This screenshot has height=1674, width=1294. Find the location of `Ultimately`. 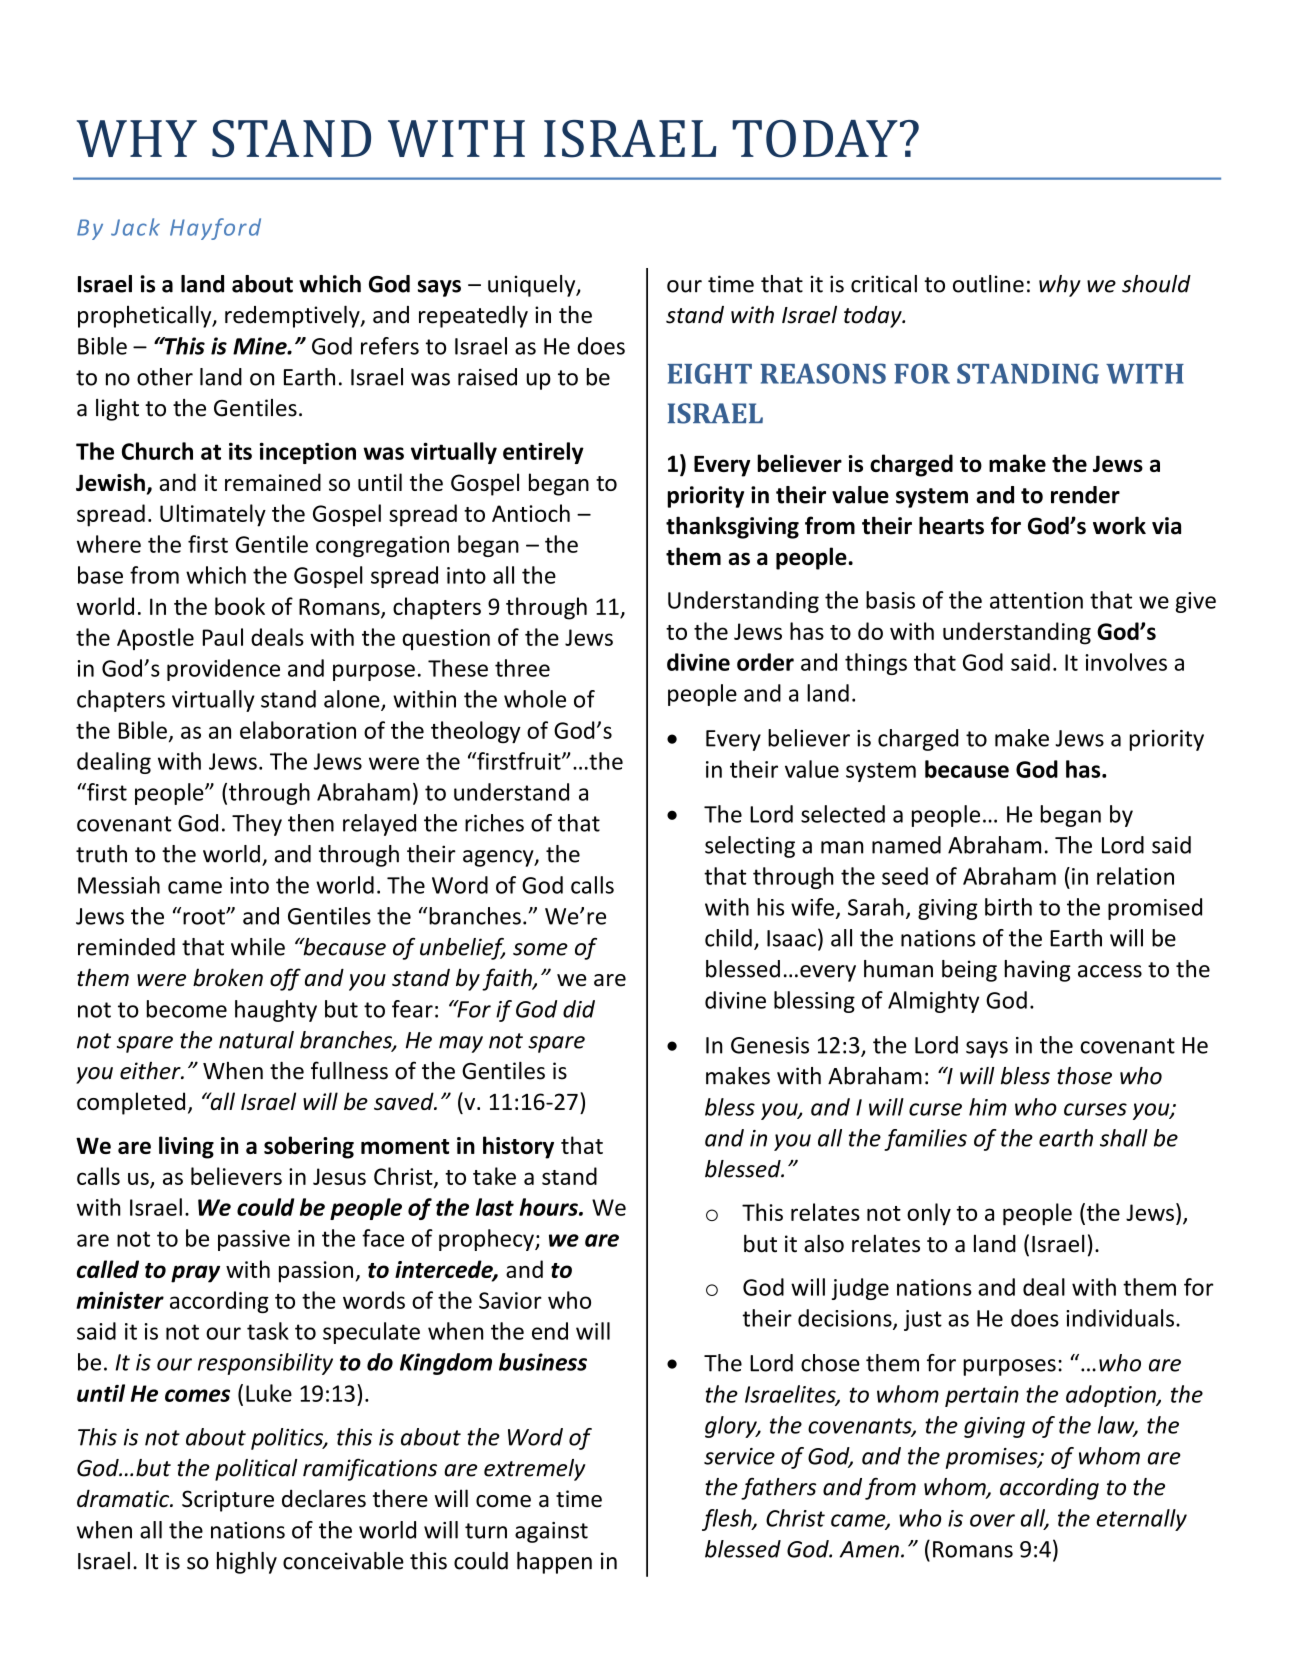

Ultimately is located at coordinates (213, 515).
